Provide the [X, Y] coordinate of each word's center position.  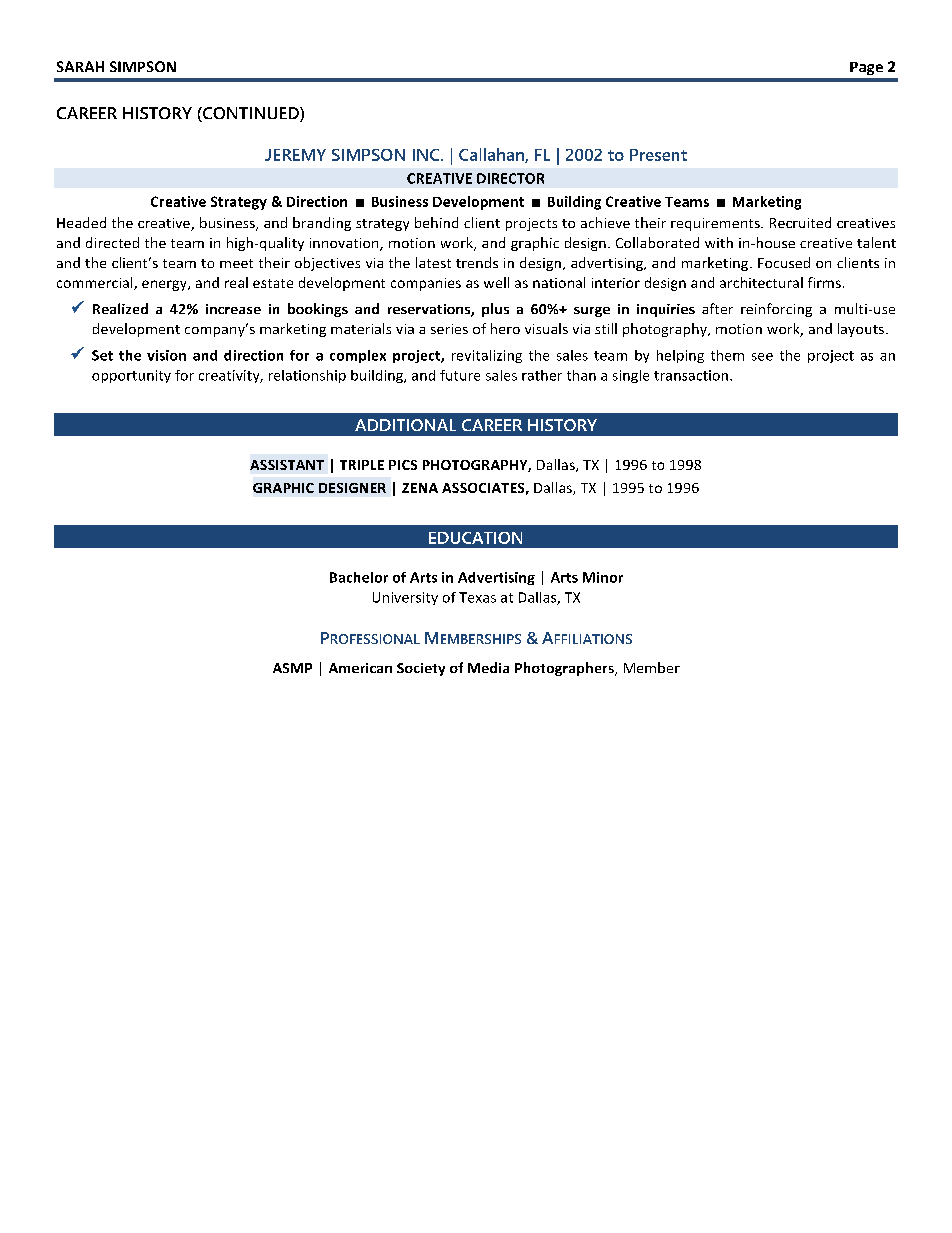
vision [166, 355]
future [460, 375]
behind [436, 222]
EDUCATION [475, 538]
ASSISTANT [287, 465]
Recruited [800, 222]
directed [112, 242]
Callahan [492, 155]
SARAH [80, 66]
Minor [603, 577]
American [360, 668]
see [762, 357]
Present [658, 155]
